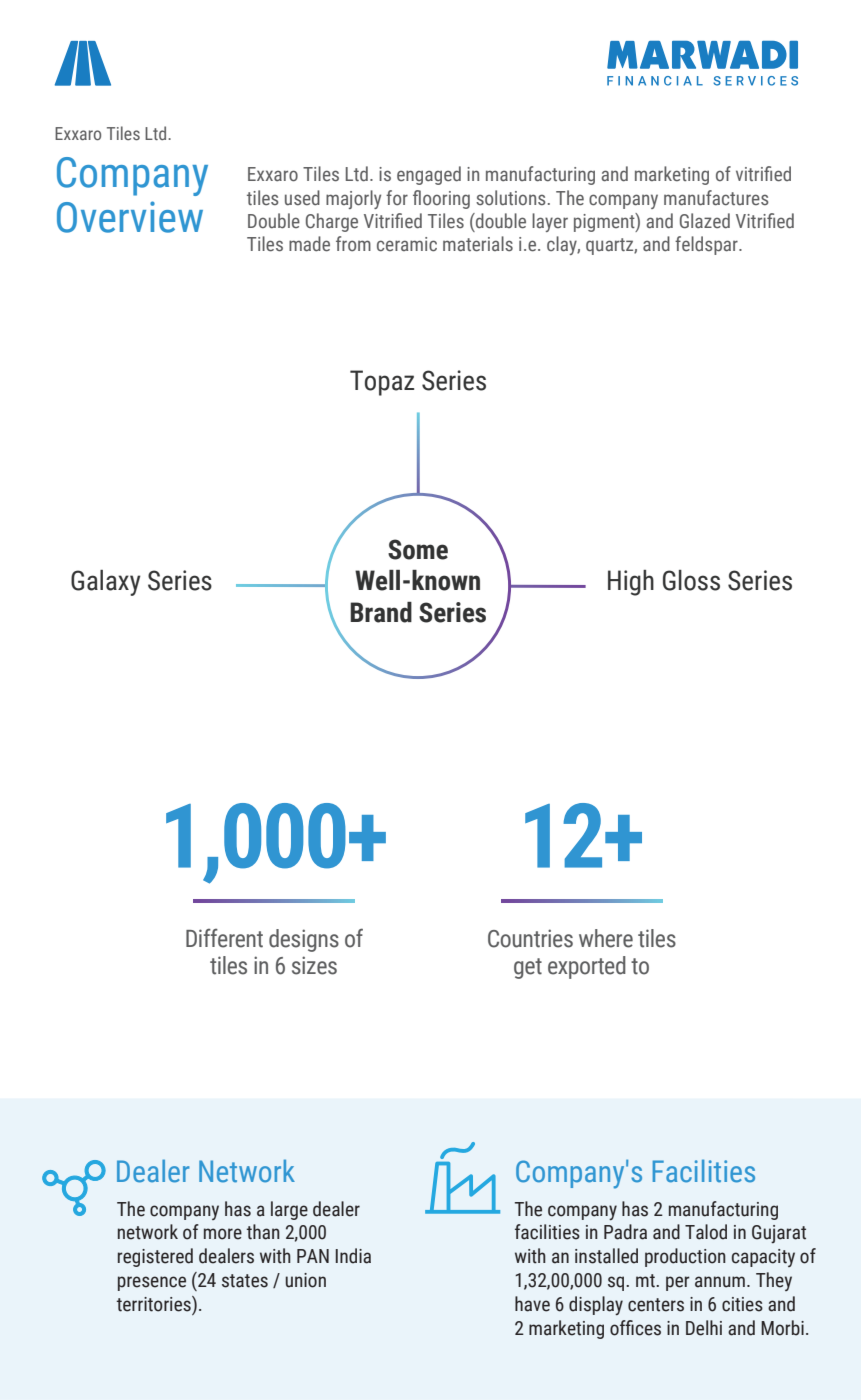 The width and height of the screenshot is (861, 1400). Describe the element at coordinates (532, 1304) in the screenshot. I see `have` at that location.
